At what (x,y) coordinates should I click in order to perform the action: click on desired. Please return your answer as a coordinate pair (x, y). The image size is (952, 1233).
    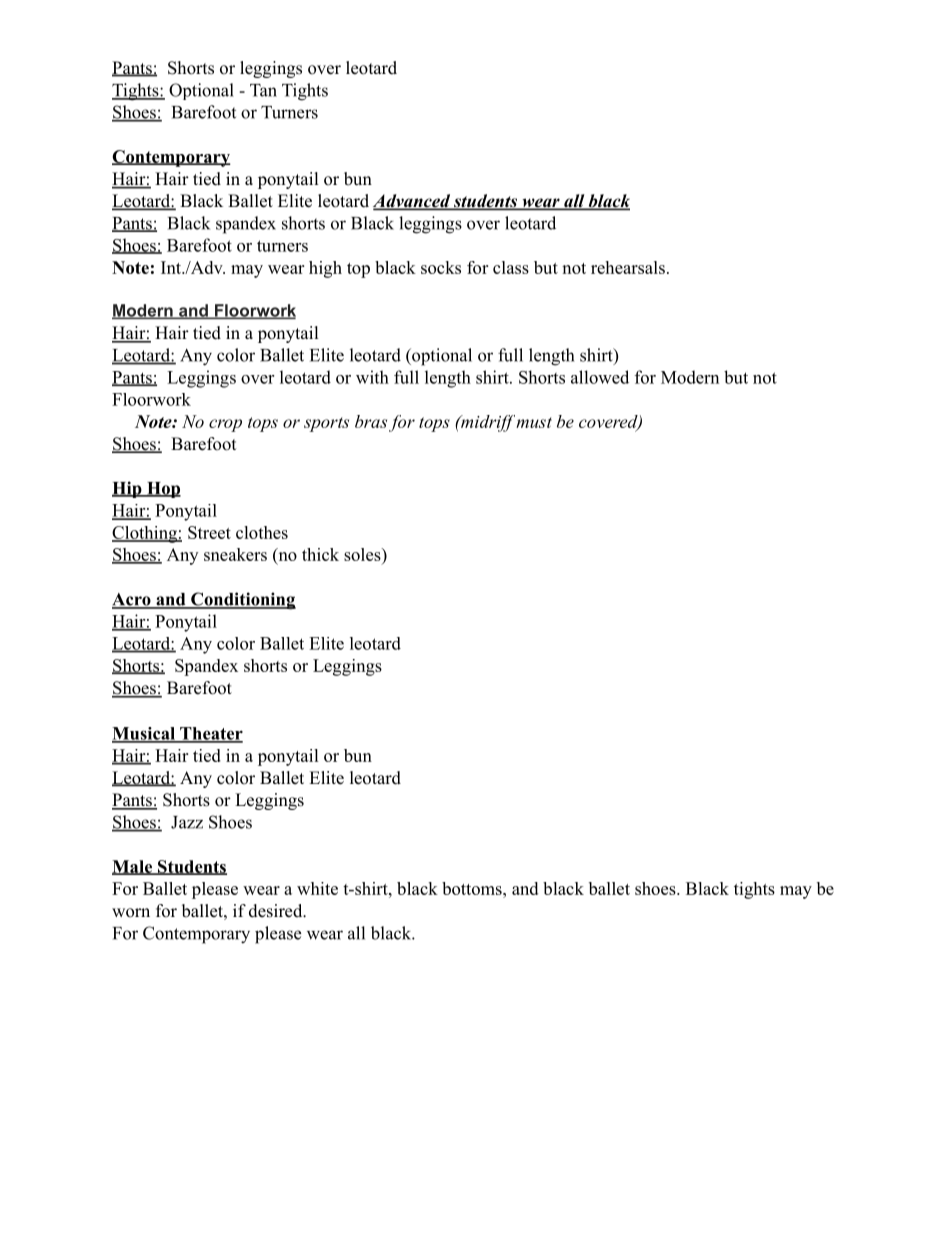
    Looking at the image, I should click on (277, 911).
